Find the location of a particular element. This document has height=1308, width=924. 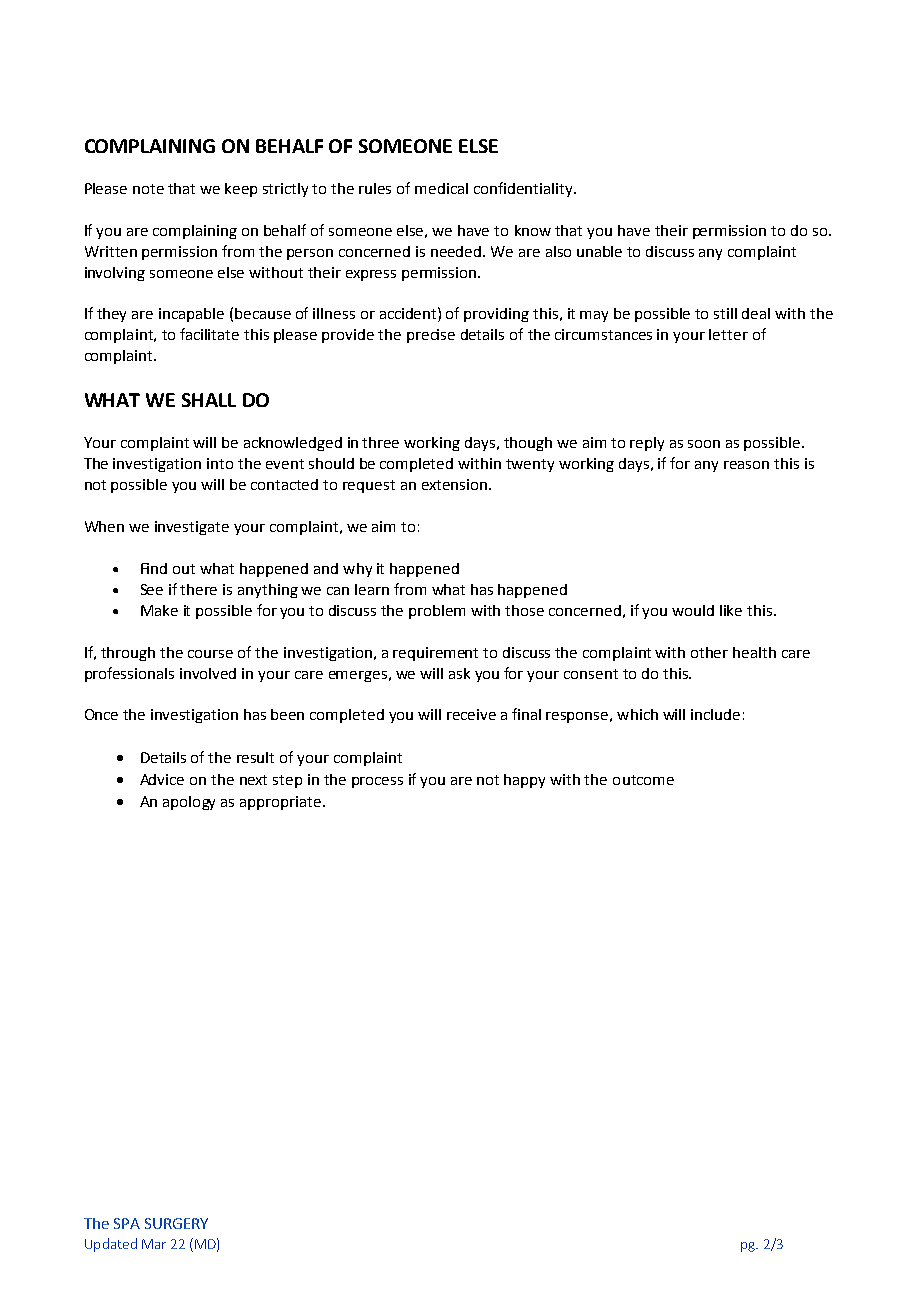

unable is located at coordinates (599, 251).
